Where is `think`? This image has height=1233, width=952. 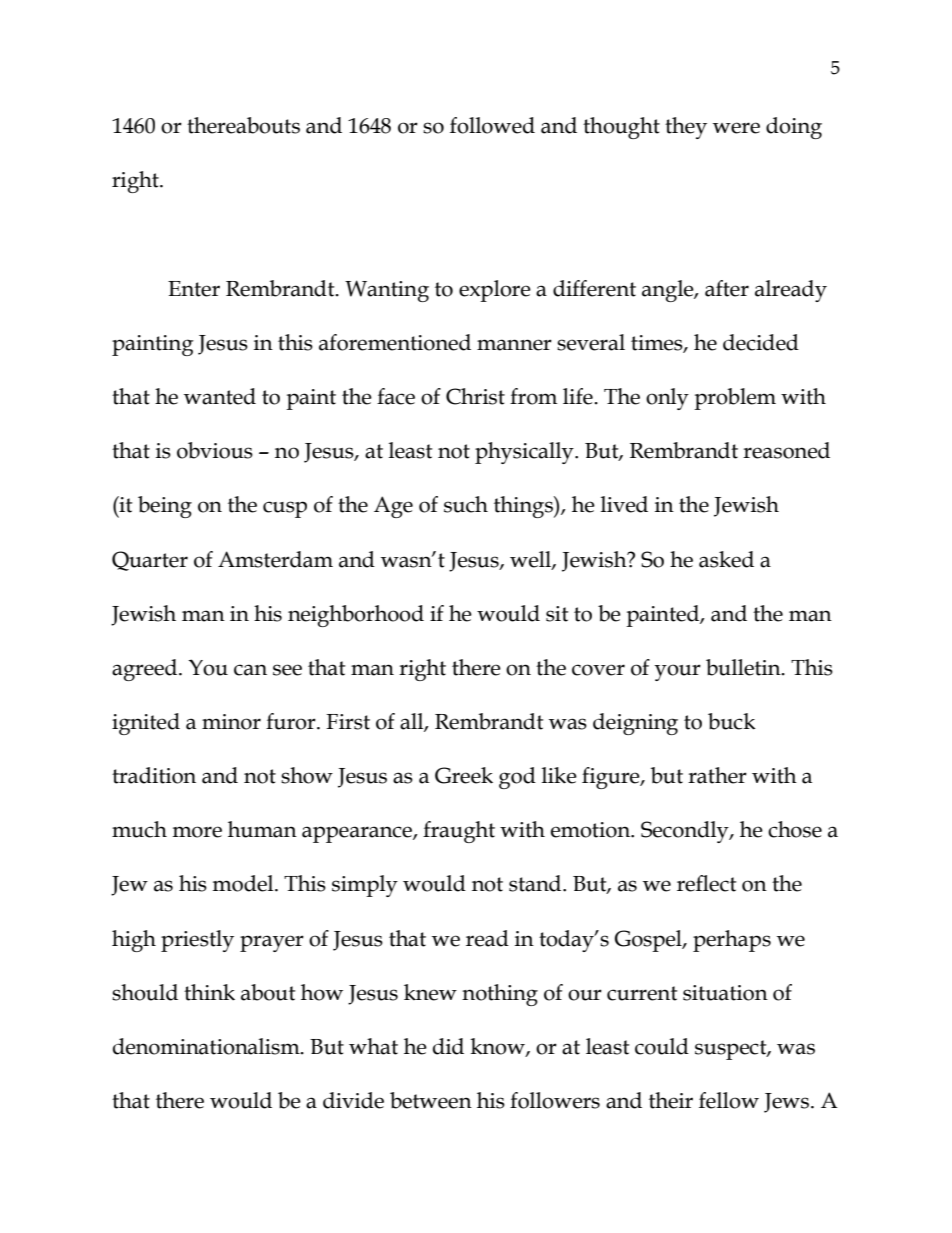
think is located at coordinates (209, 992).
